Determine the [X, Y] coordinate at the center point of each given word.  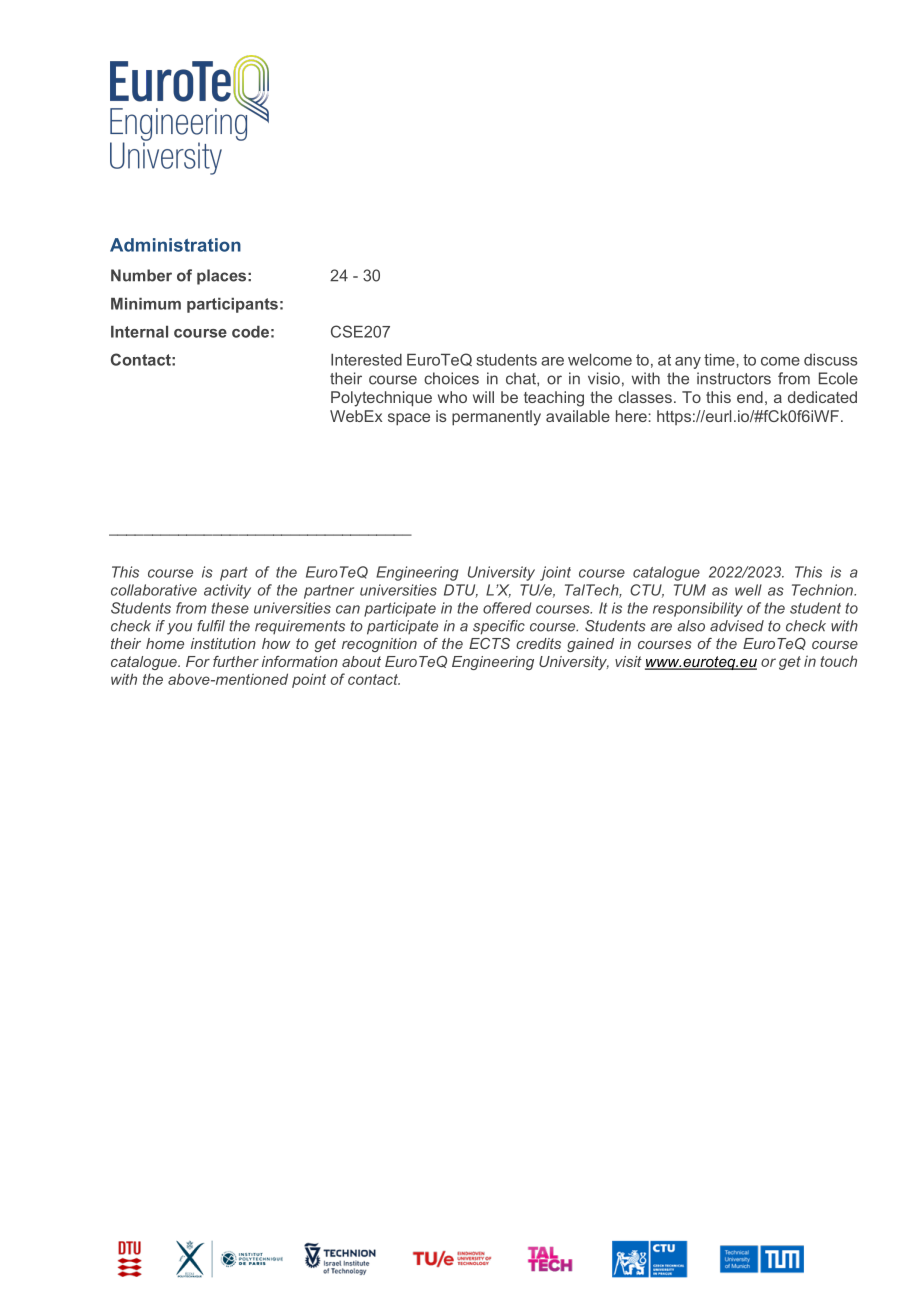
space [409, 419]
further [236, 661]
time [720, 360]
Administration [175, 245]
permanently [496, 418]
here [632, 416]
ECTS [489, 643]
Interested [366, 360]
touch [838, 661]
